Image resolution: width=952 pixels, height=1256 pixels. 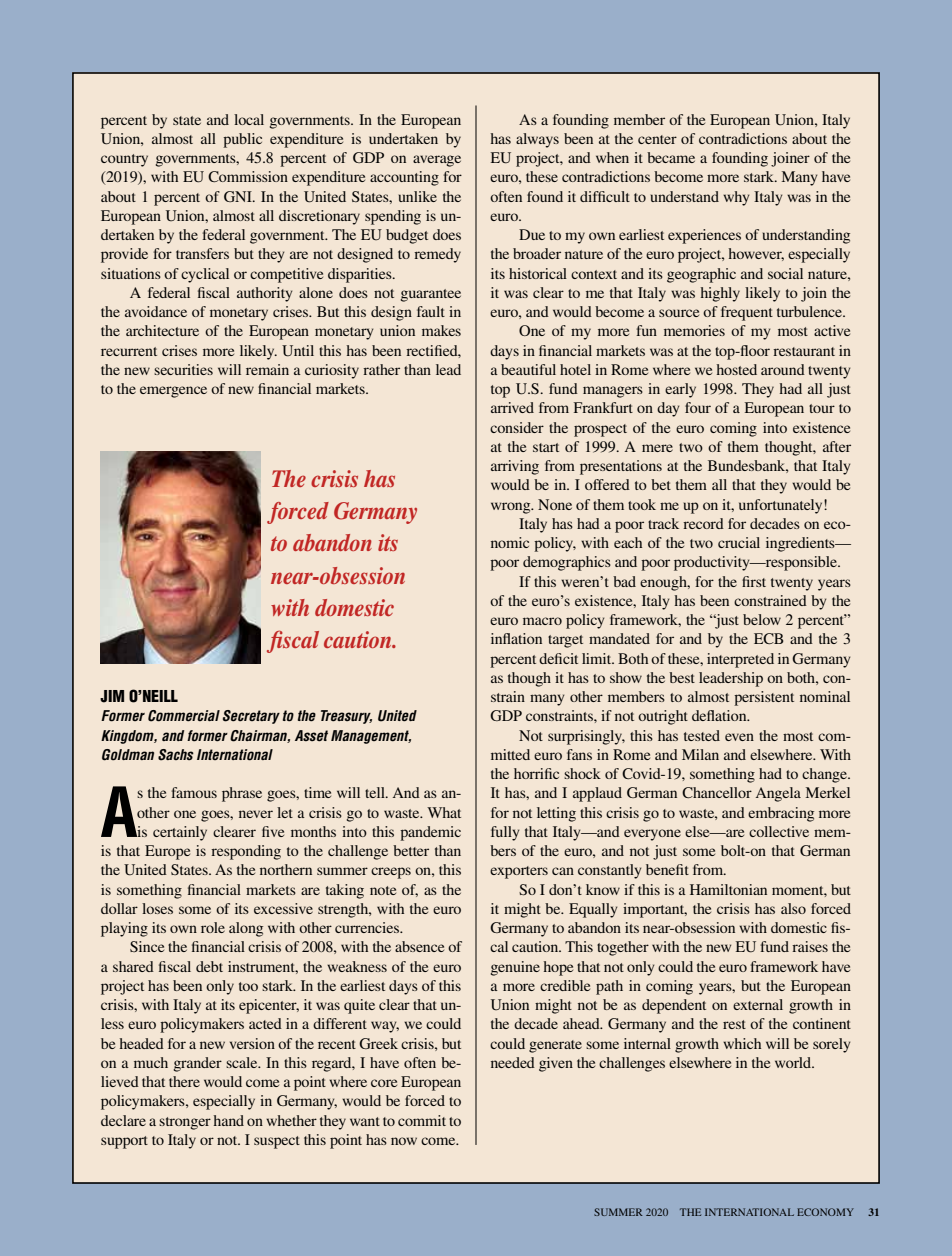 I want to click on Commercial, so click(x=184, y=716).
